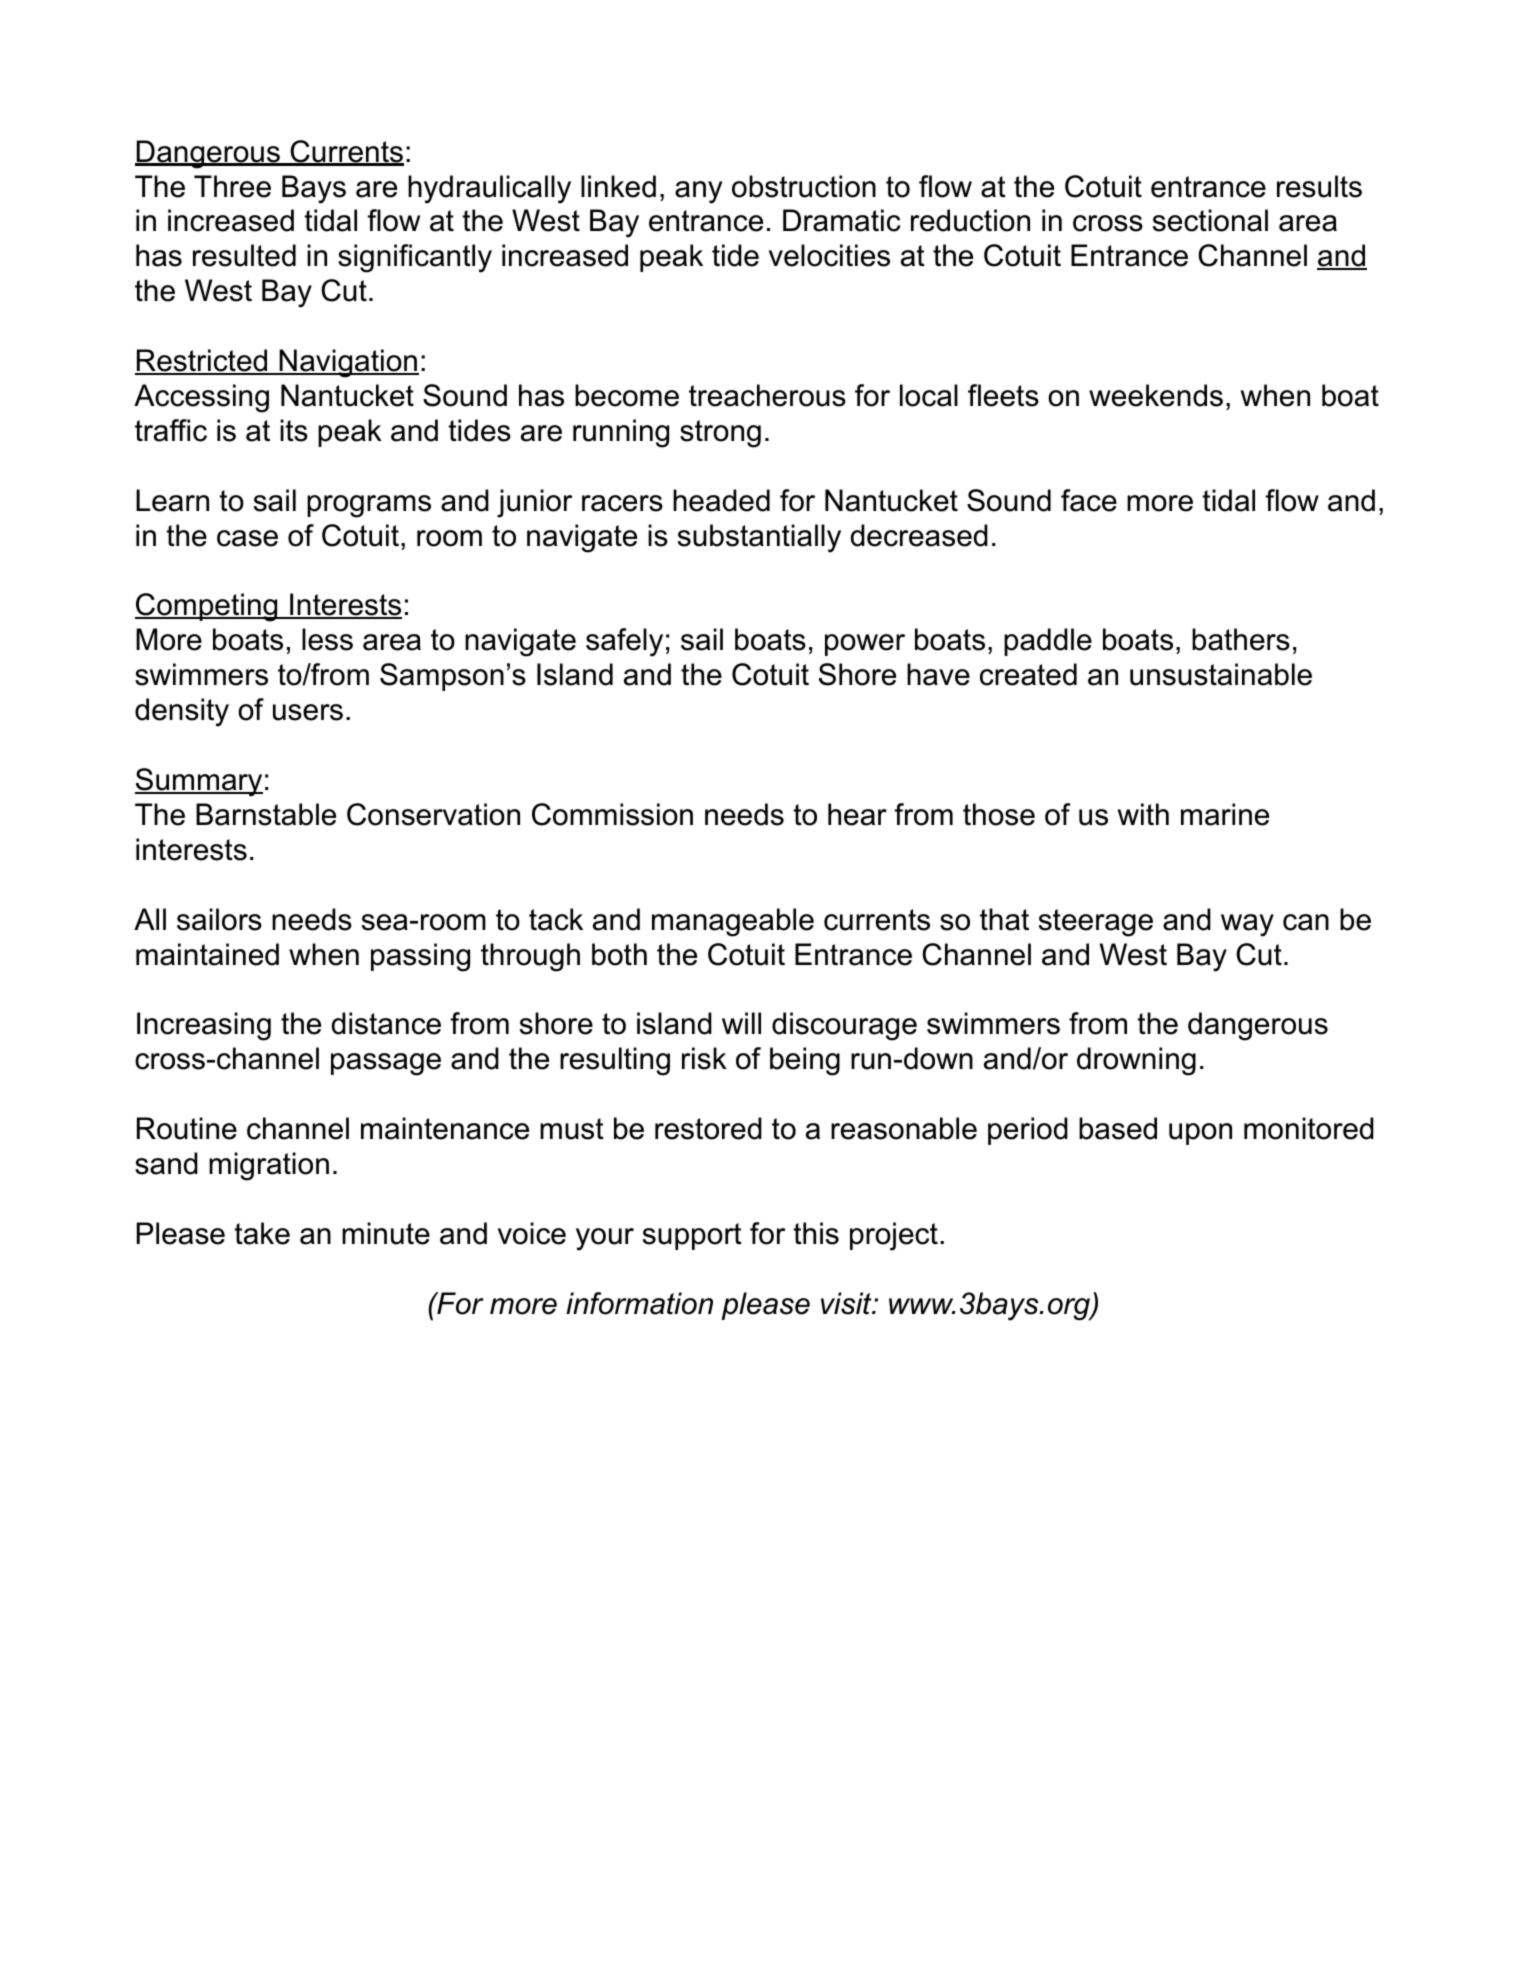 The width and height of the image is (1526, 1975). Describe the element at coordinates (308, 712) in the image. I see `users` at that location.
